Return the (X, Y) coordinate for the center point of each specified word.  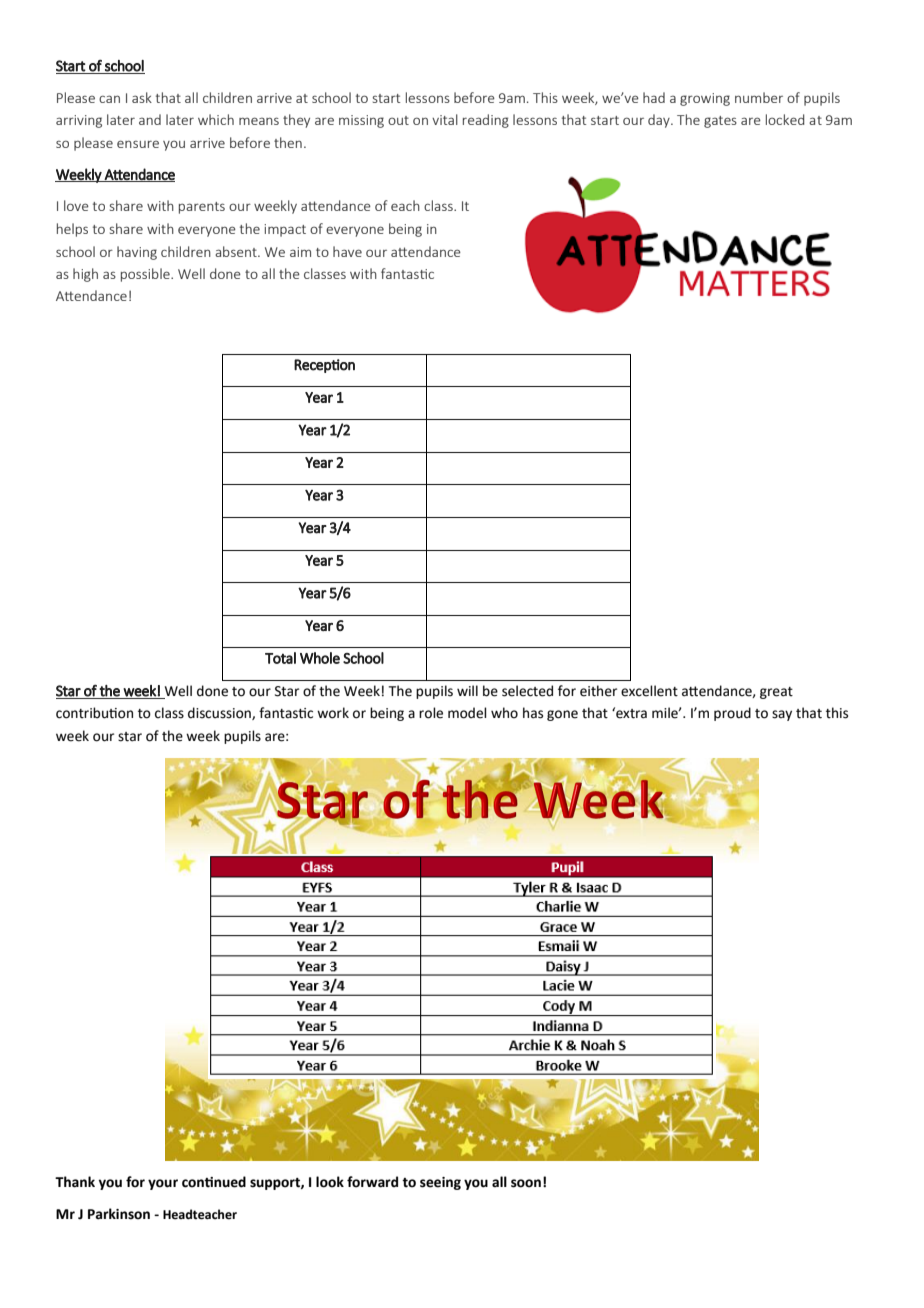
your (163, 1184)
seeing (440, 1183)
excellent (649, 691)
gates (720, 122)
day (660, 121)
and (150, 119)
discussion (220, 713)
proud (732, 714)
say (782, 715)
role (431, 713)
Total (280, 658)
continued (214, 1182)
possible (146, 275)
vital (445, 119)
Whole (320, 658)
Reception (324, 366)
